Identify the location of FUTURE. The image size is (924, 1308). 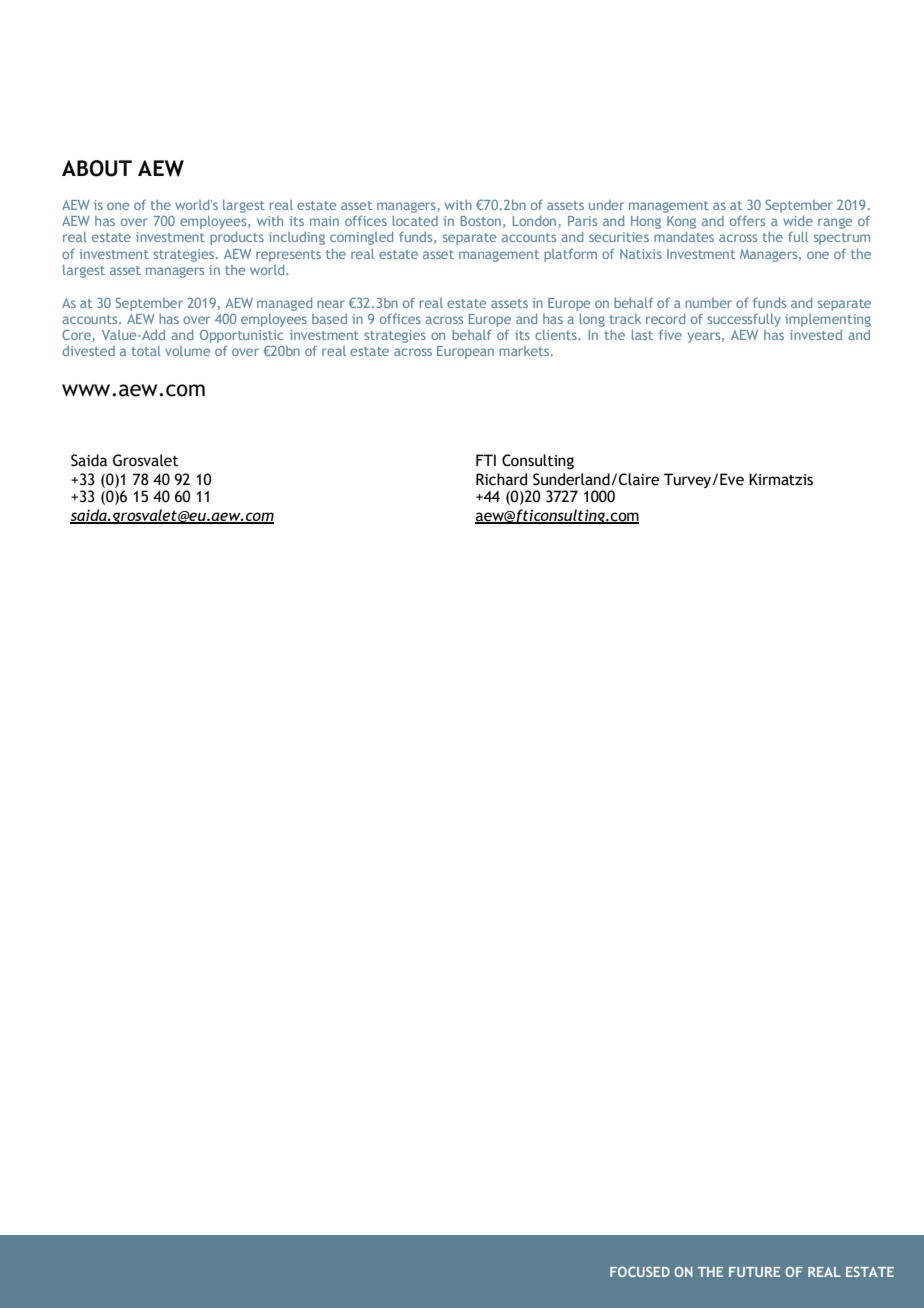
(754, 1272).
